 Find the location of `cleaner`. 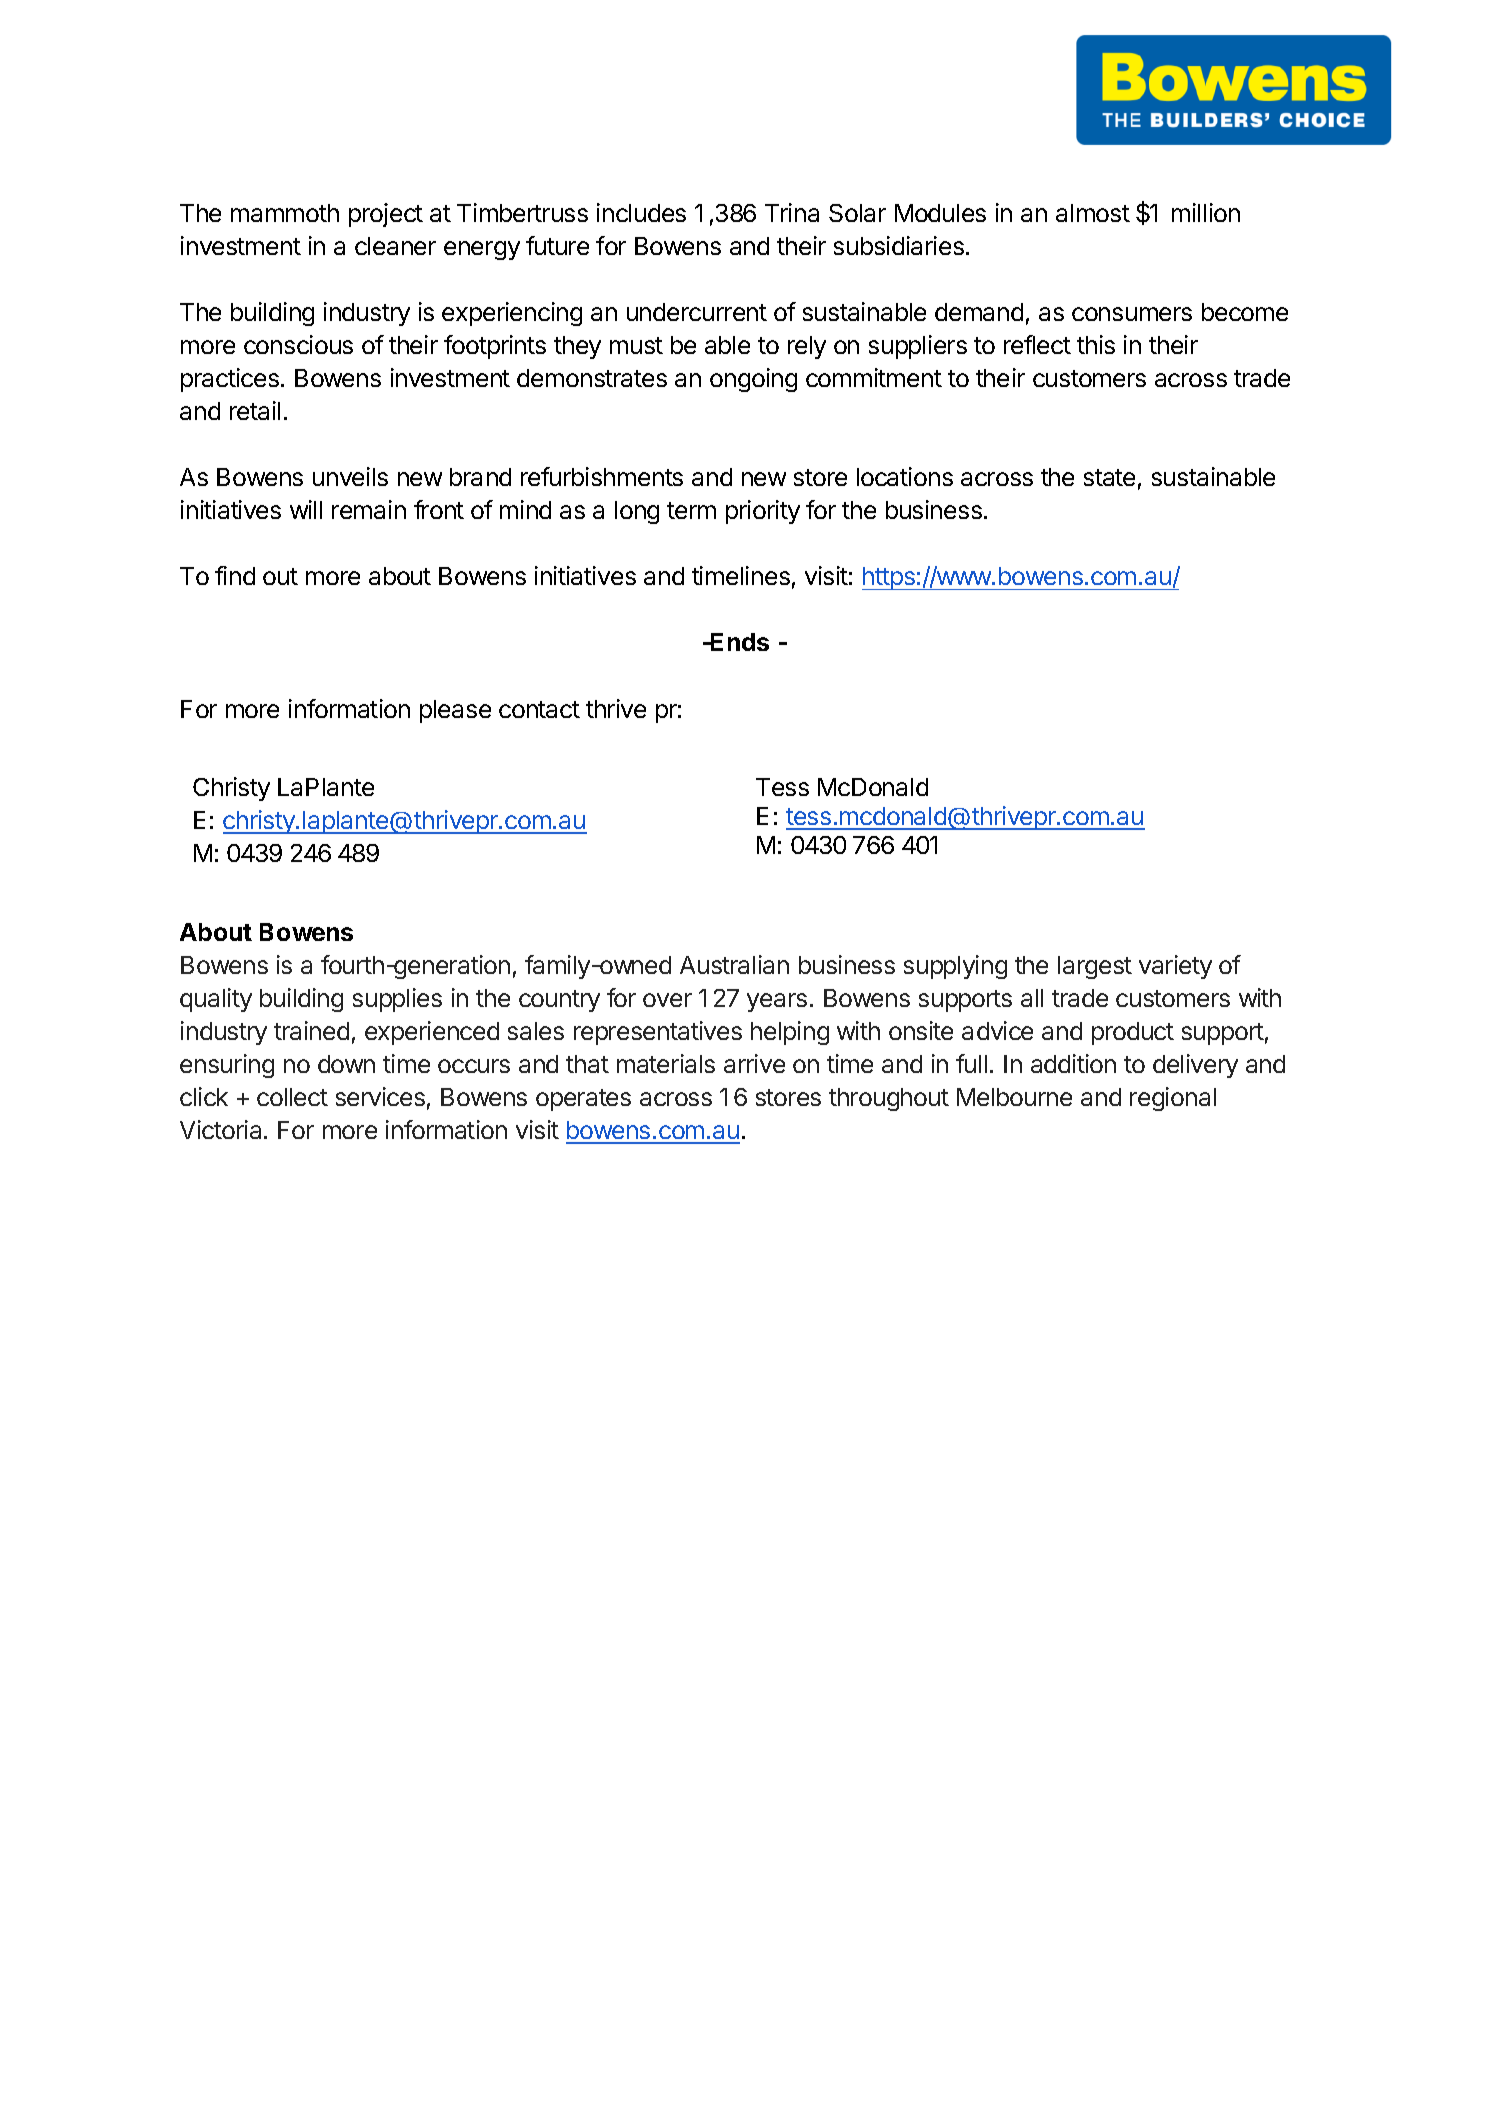

cleaner is located at coordinates (395, 246).
